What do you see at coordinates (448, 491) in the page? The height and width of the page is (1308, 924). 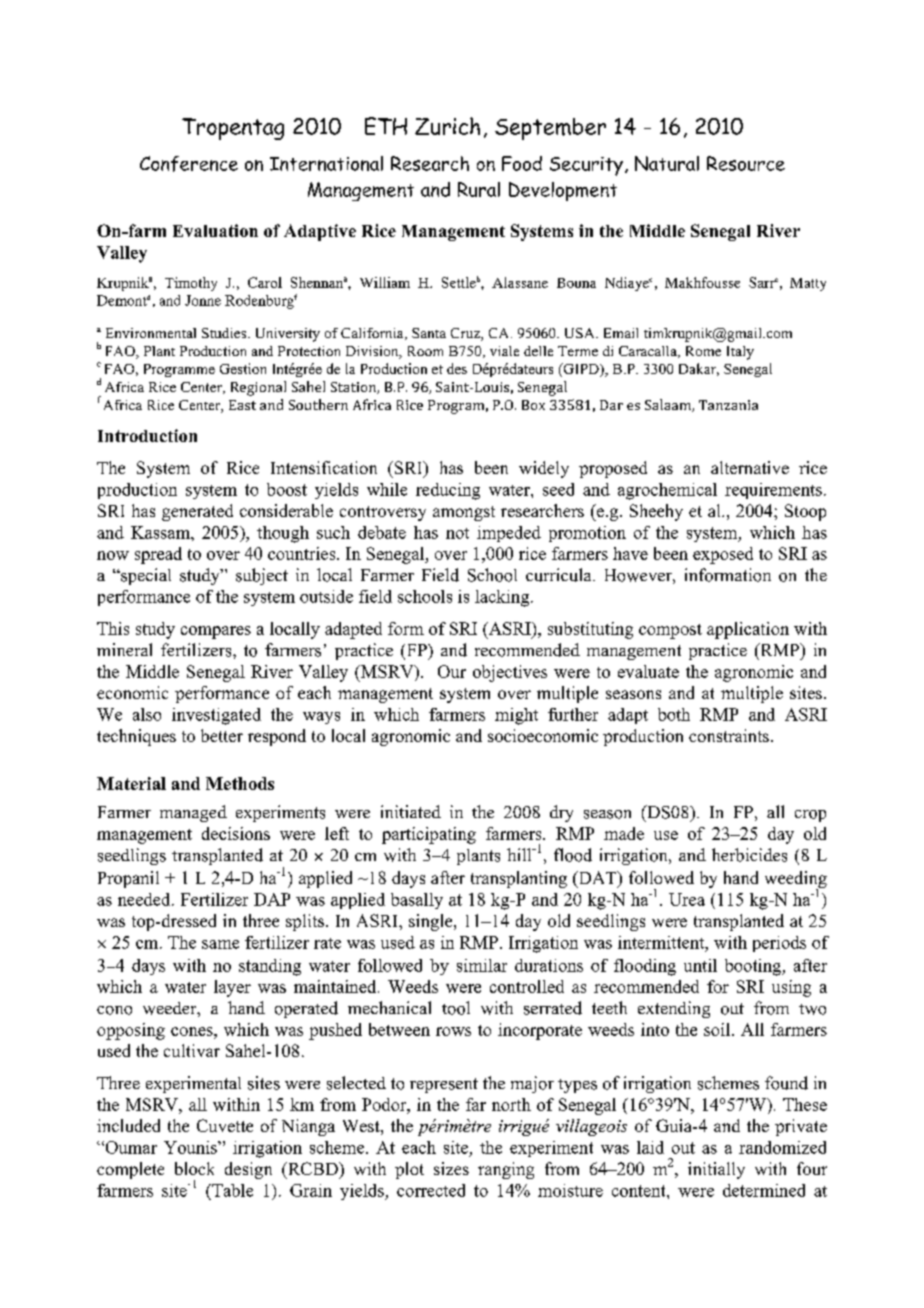 I see `reducing` at bounding box center [448, 491].
